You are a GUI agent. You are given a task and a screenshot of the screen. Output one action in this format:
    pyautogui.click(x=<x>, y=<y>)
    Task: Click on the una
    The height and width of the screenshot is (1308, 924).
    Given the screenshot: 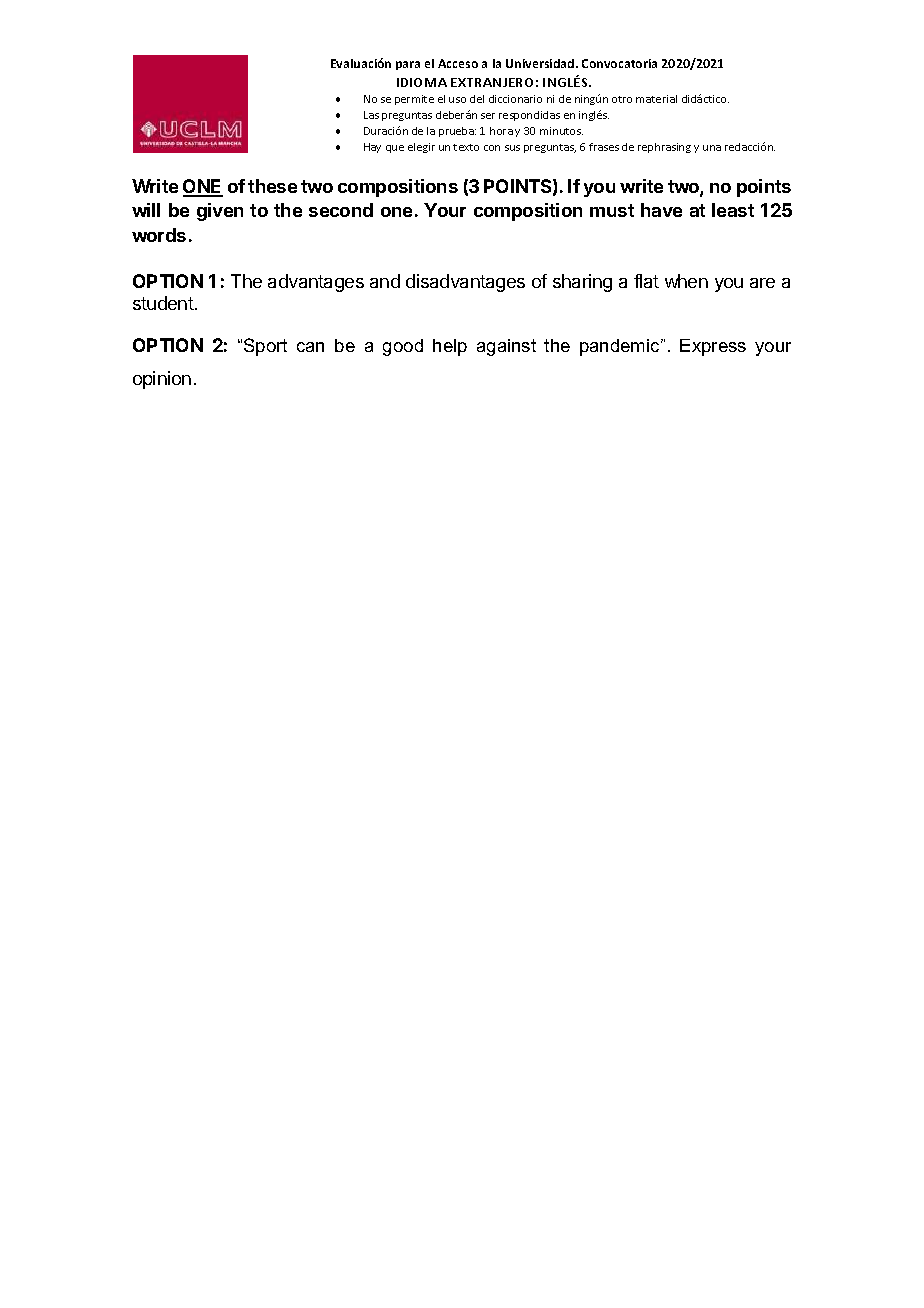 What is the action you would take?
    pyautogui.click(x=712, y=148)
